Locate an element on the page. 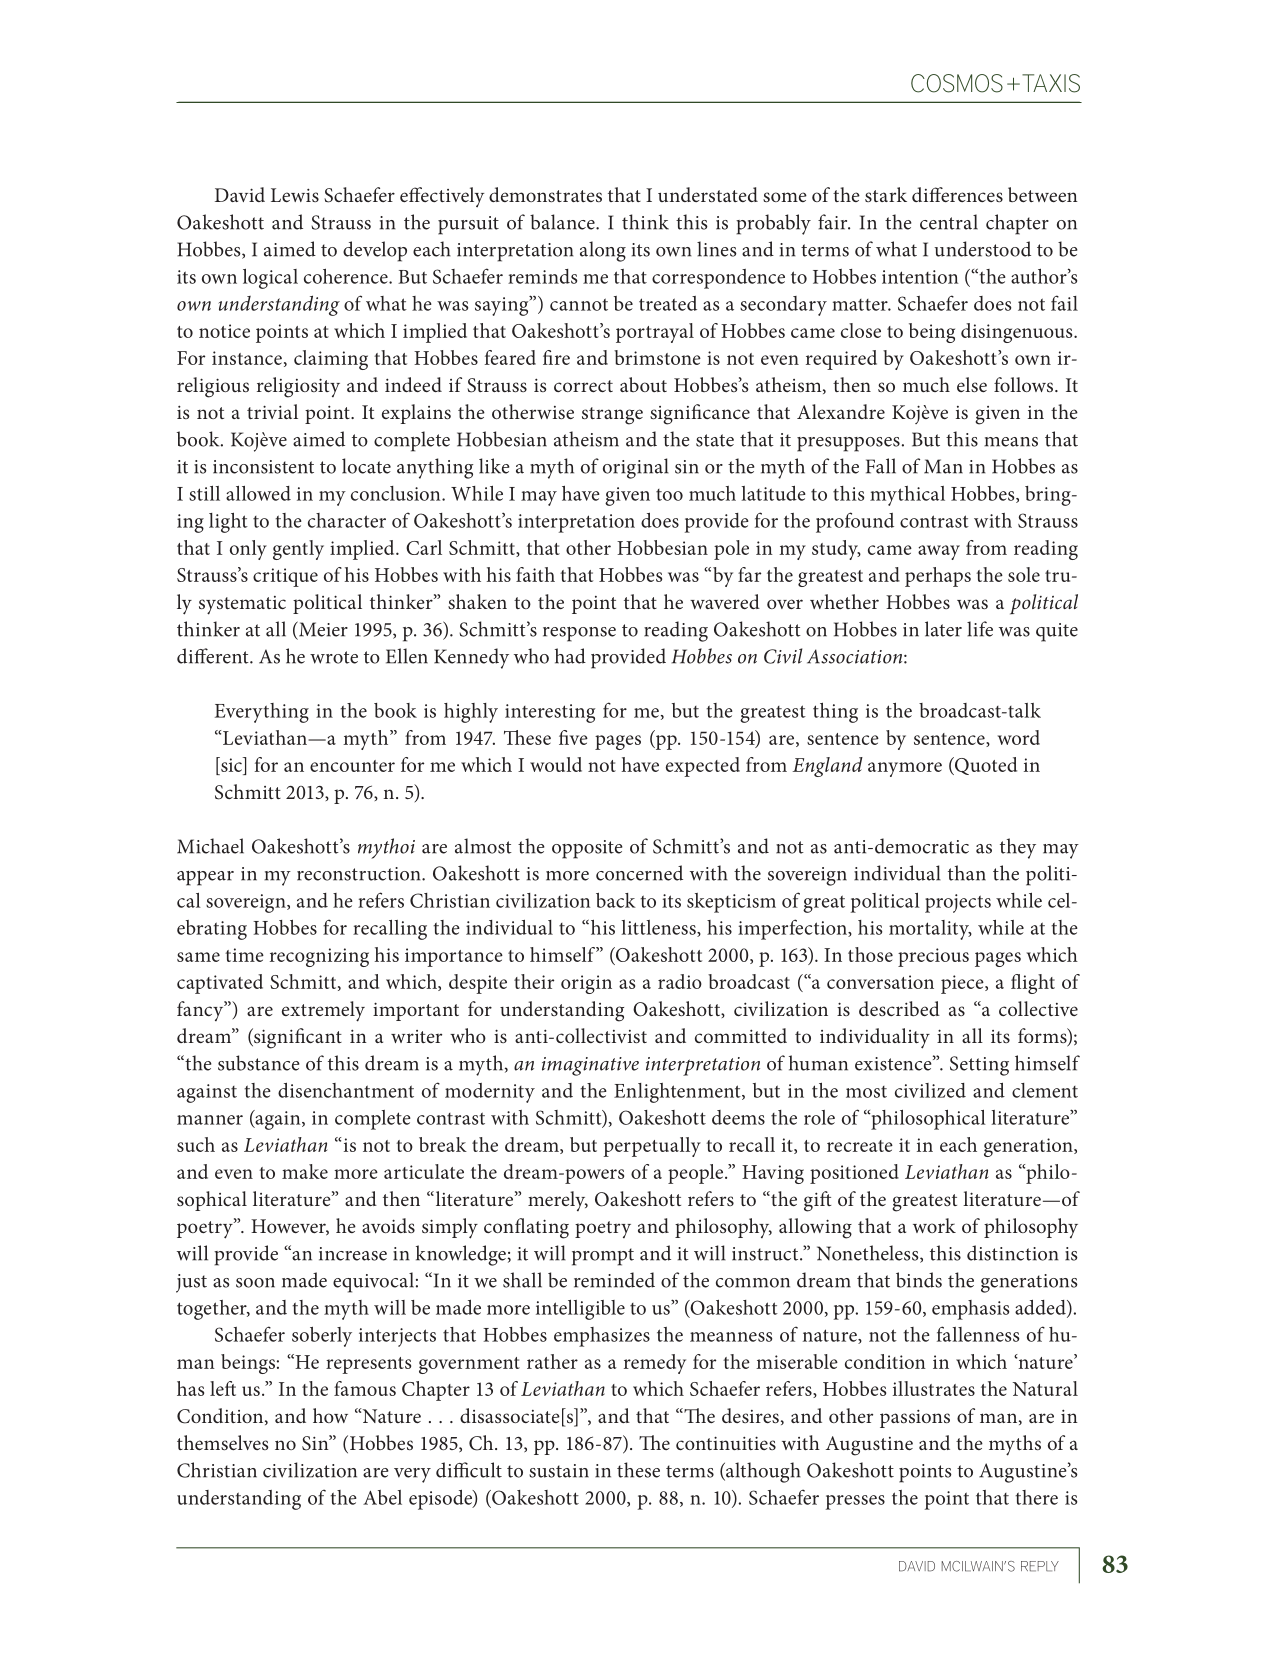 The width and height of the document is (1277, 1653). reconstruction is located at coordinates (360, 874).
